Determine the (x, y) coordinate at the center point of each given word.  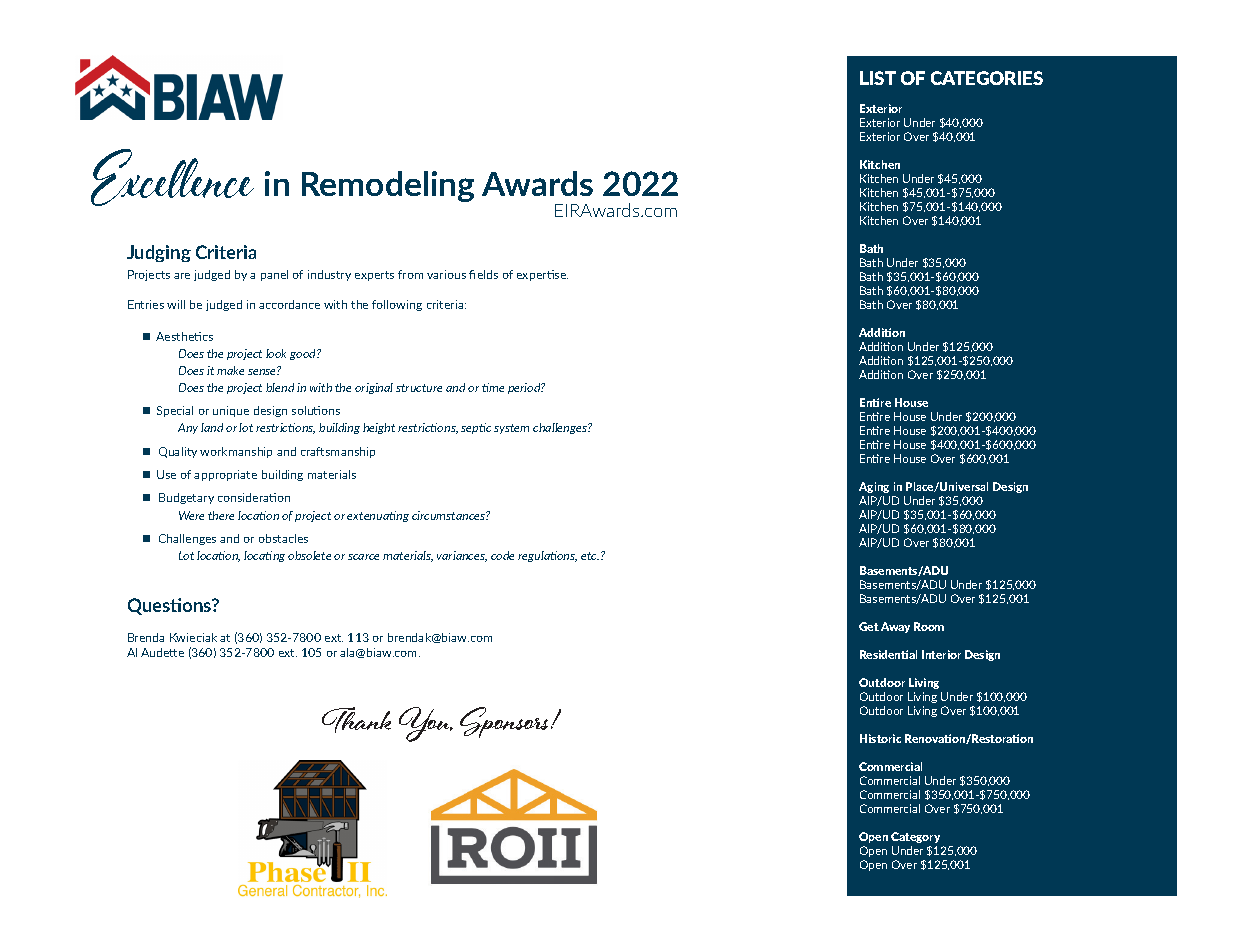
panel (274, 275)
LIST (878, 78)
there (221, 515)
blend (280, 387)
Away (895, 627)
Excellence (172, 177)
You (425, 724)
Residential (888, 654)
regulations (547, 556)
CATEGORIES (987, 78)
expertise (542, 275)
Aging (874, 487)
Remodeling (388, 186)
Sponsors (506, 722)
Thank (356, 720)
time (493, 387)
